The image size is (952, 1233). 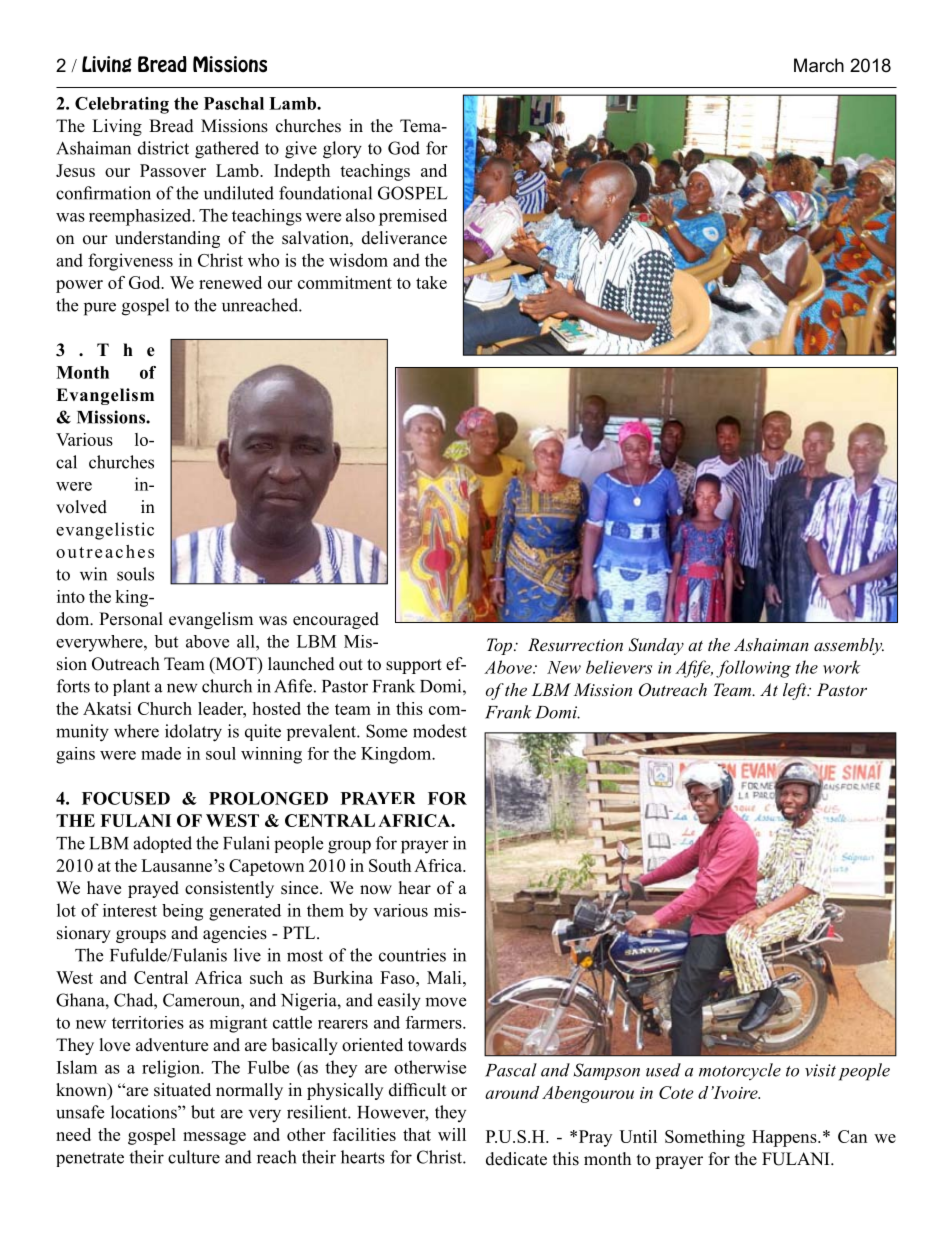 I want to click on Top, so click(x=501, y=646).
